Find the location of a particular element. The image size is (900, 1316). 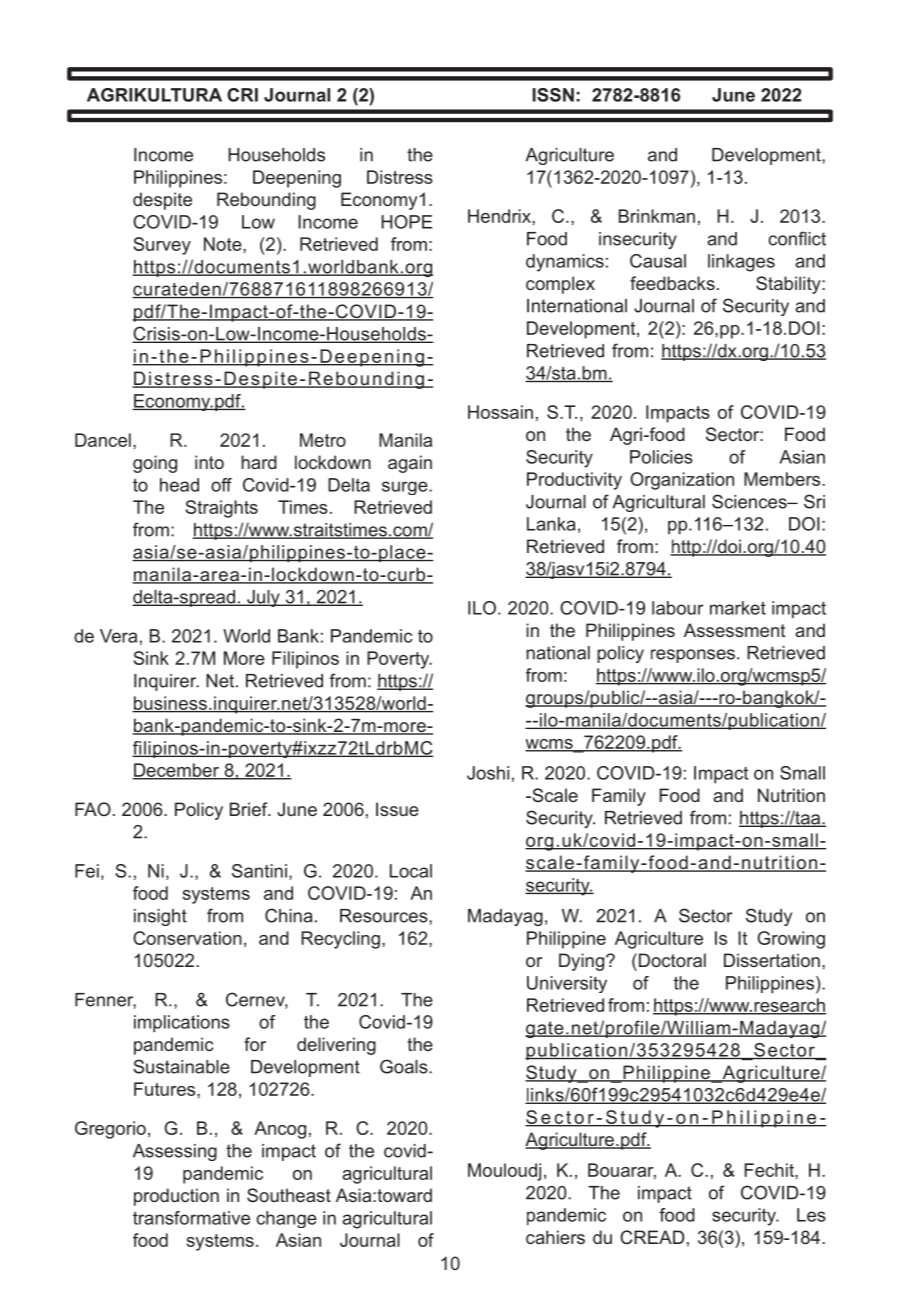

Resources is located at coordinates (385, 916).
